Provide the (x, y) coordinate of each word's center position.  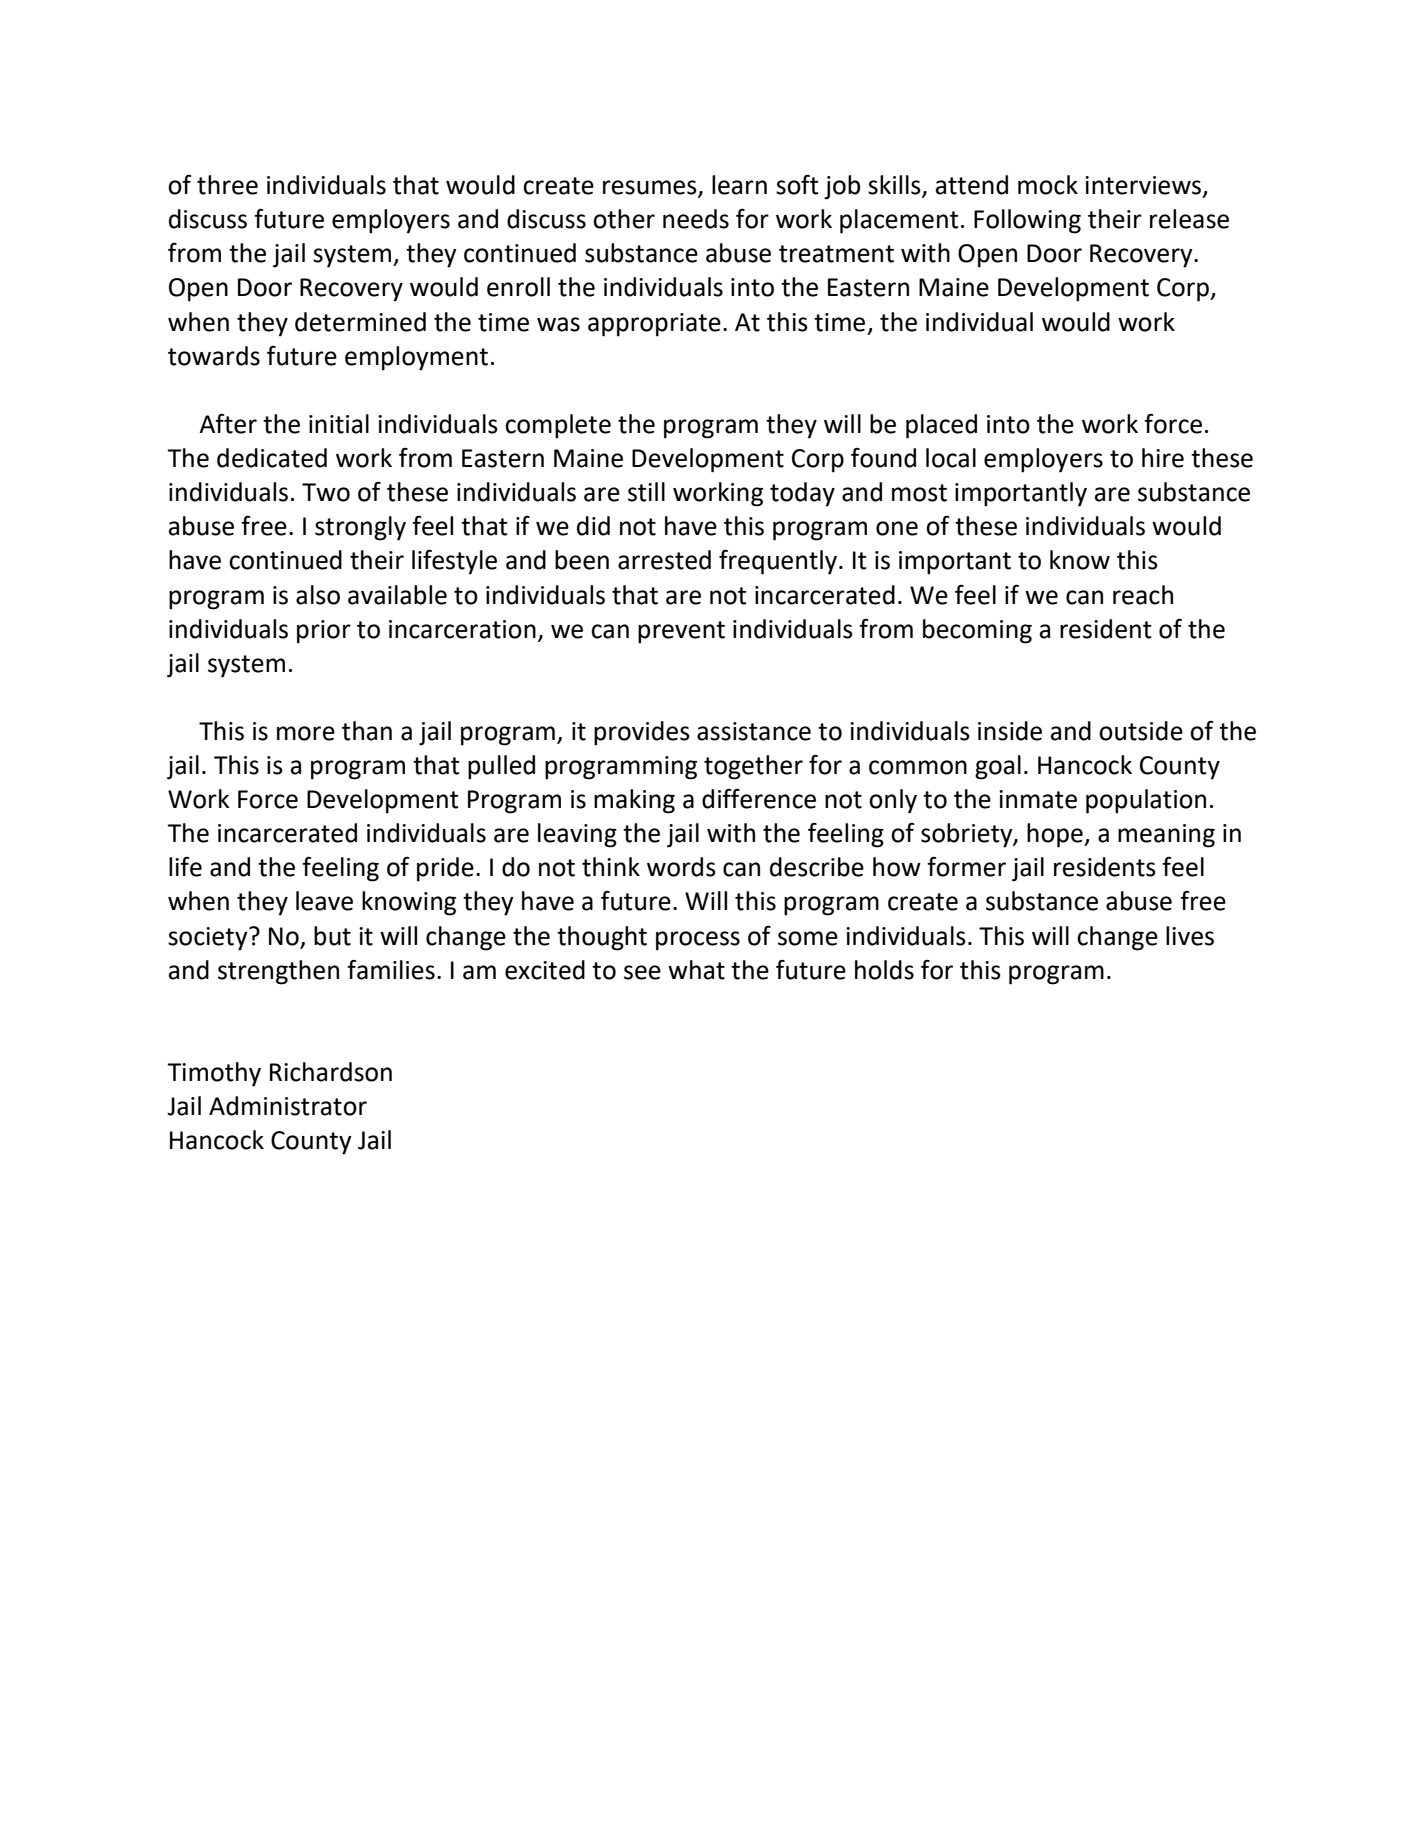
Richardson (331, 1072)
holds (884, 970)
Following (1027, 221)
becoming (977, 631)
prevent (681, 632)
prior (324, 632)
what (696, 970)
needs (696, 219)
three (227, 185)
